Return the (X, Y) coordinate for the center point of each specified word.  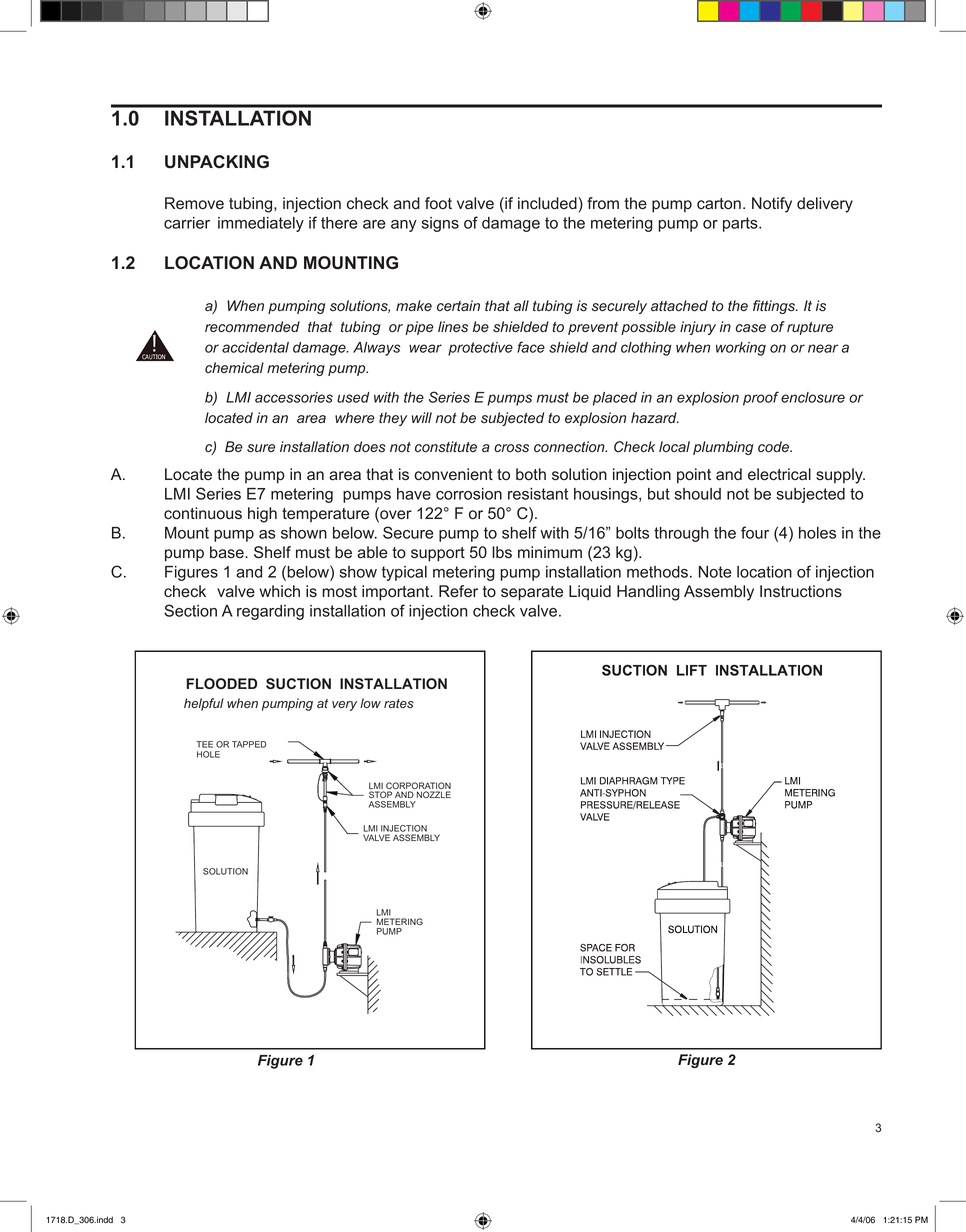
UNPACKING (217, 162)
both (531, 474)
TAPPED (249, 744)
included (548, 203)
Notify (772, 205)
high (262, 515)
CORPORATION (417, 787)
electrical (779, 474)
